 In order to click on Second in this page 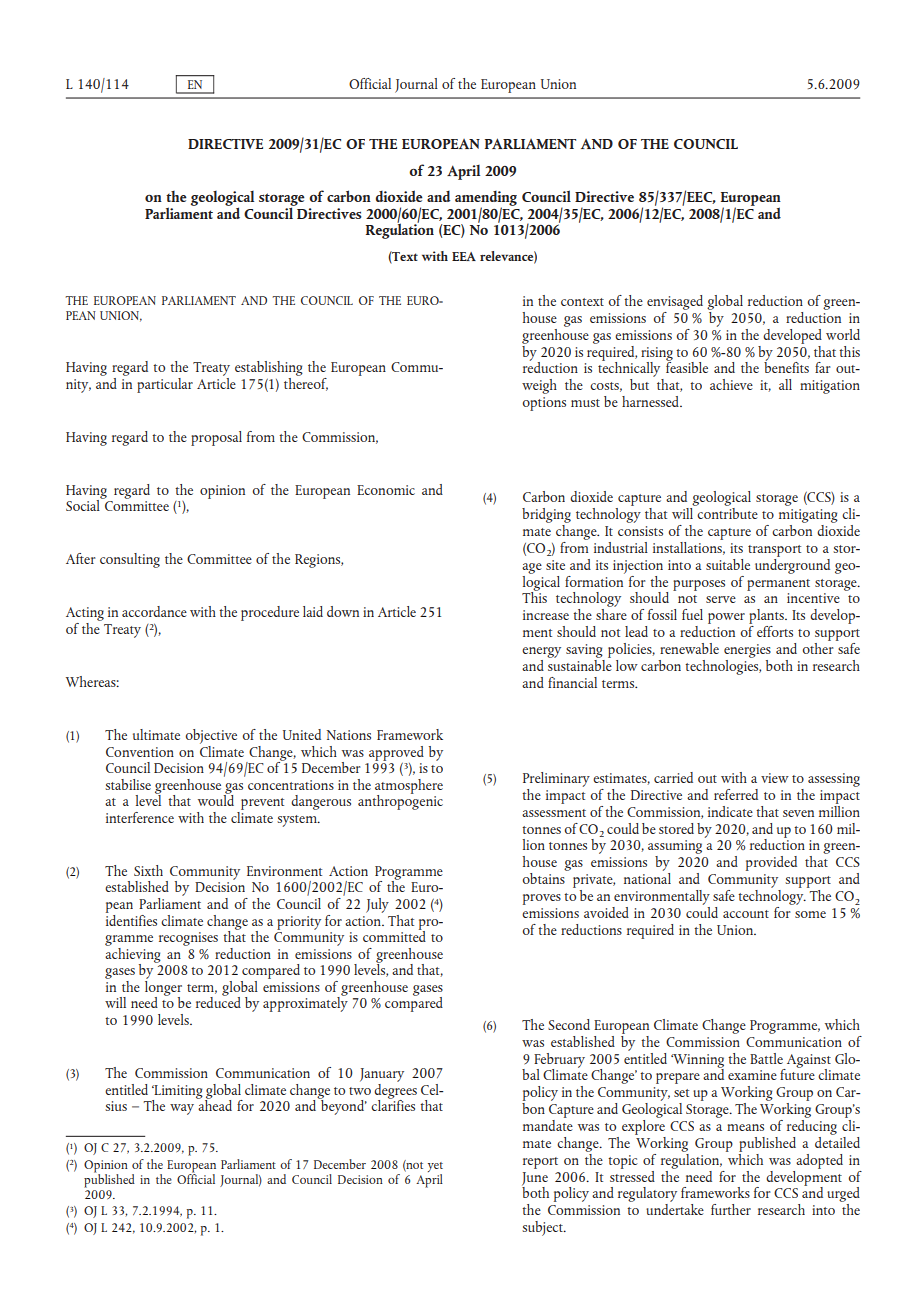, I will do `click(569, 1024)`.
